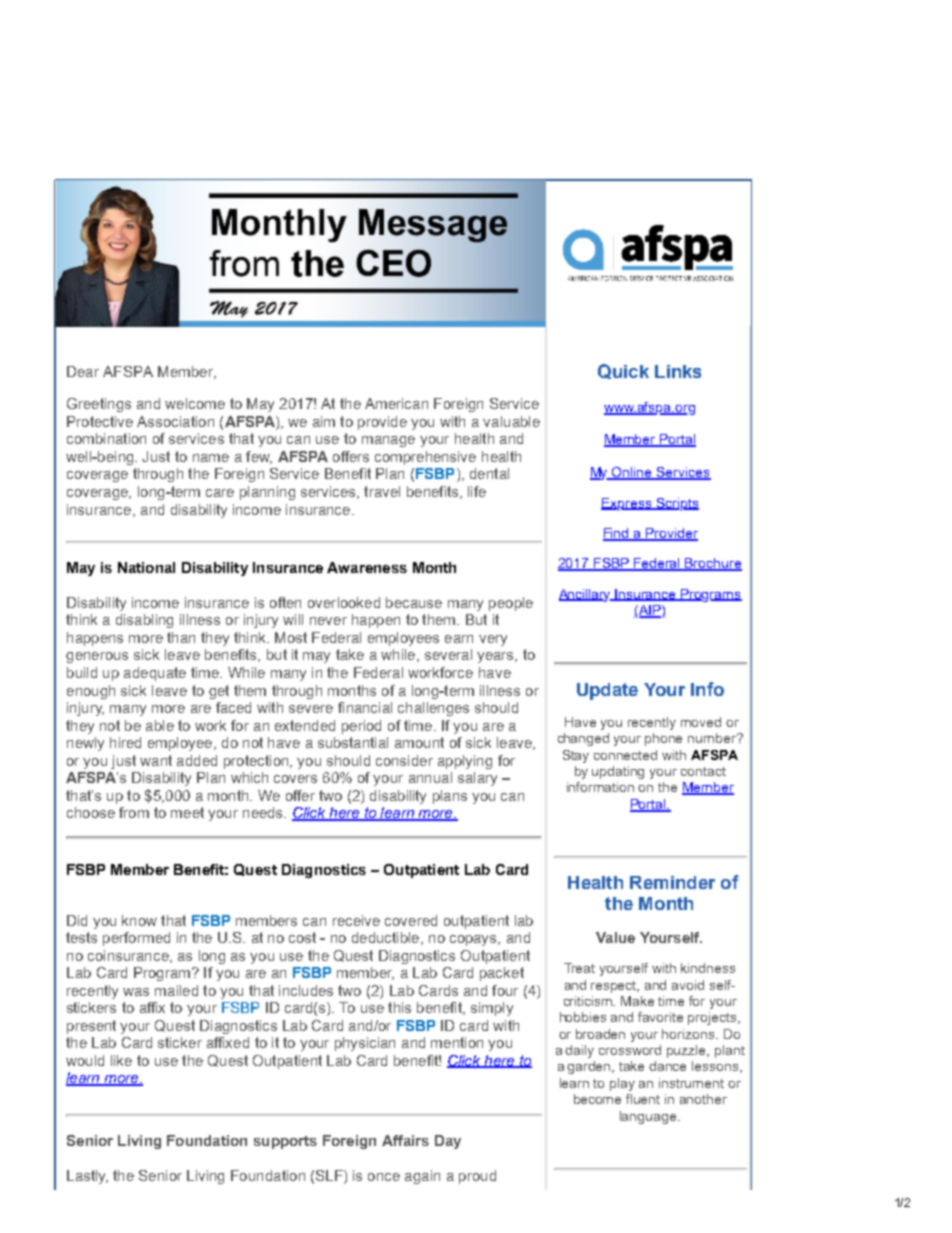  What do you see at coordinates (623, 371) in the image?
I see `Quick` at bounding box center [623, 371].
